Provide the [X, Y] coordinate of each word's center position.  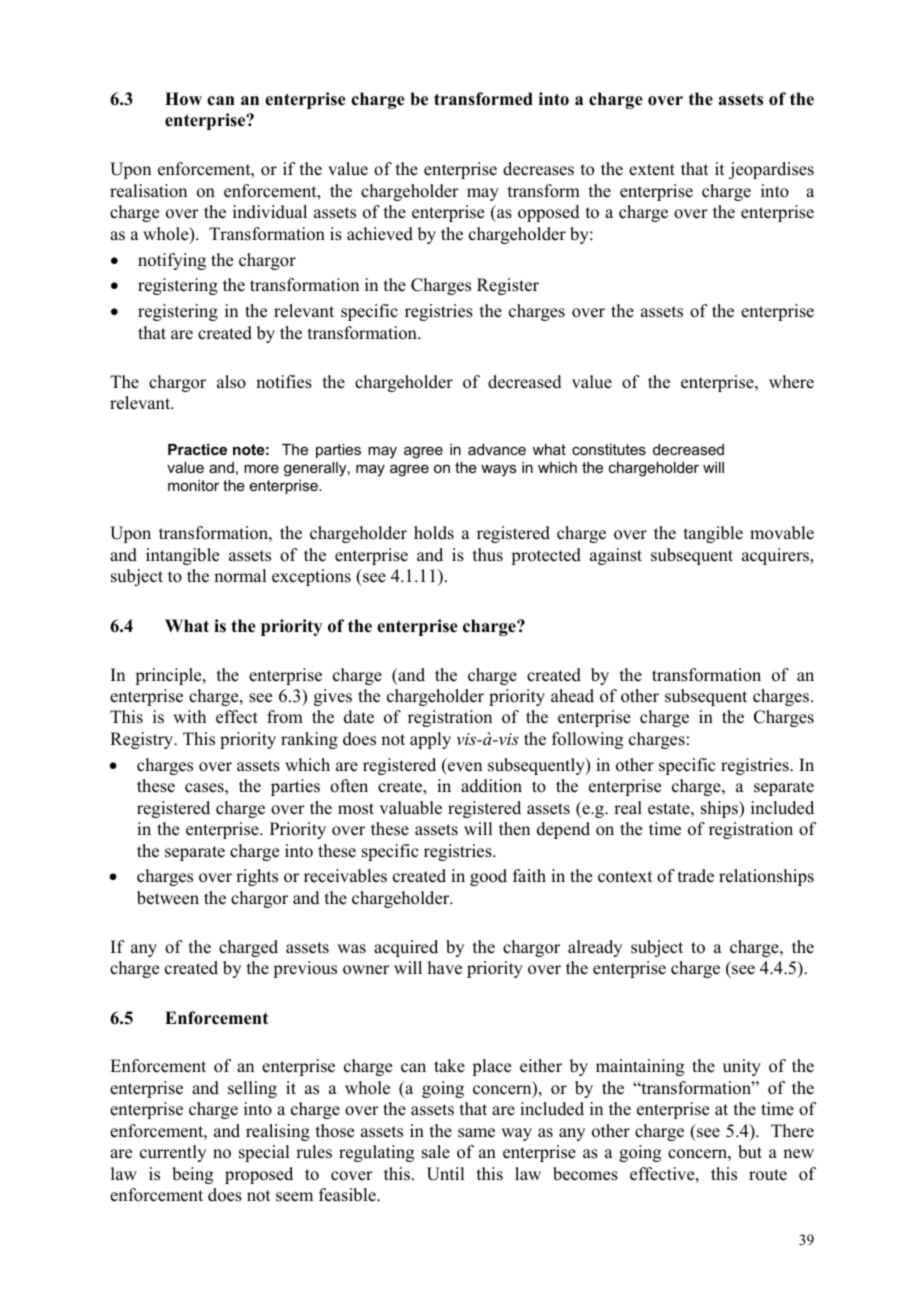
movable [782, 533]
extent [652, 170]
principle [169, 676]
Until [445, 1174]
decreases [538, 169]
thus [488, 555]
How [183, 99]
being [192, 1175]
